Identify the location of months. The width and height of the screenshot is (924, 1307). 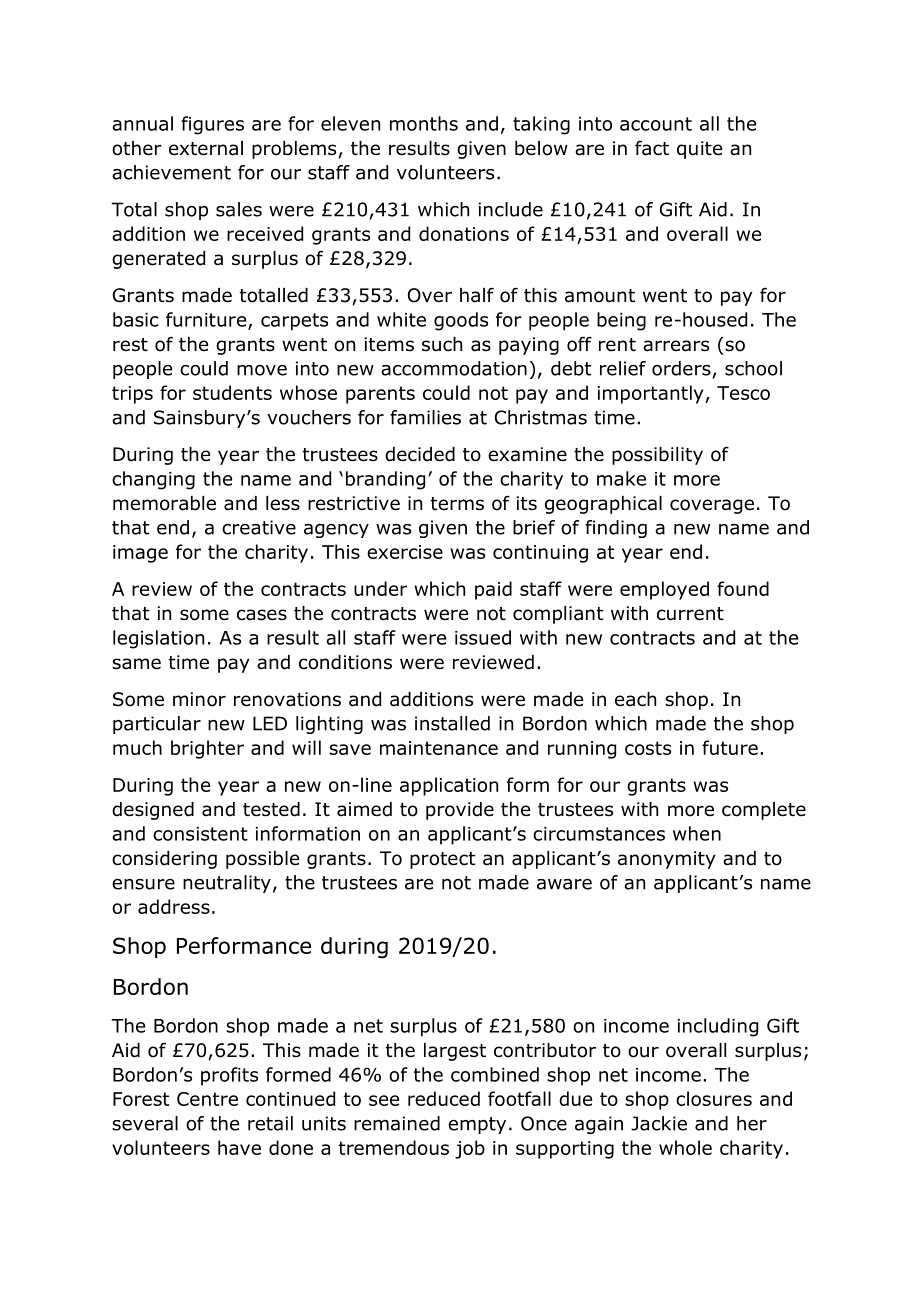
(424, 123).
